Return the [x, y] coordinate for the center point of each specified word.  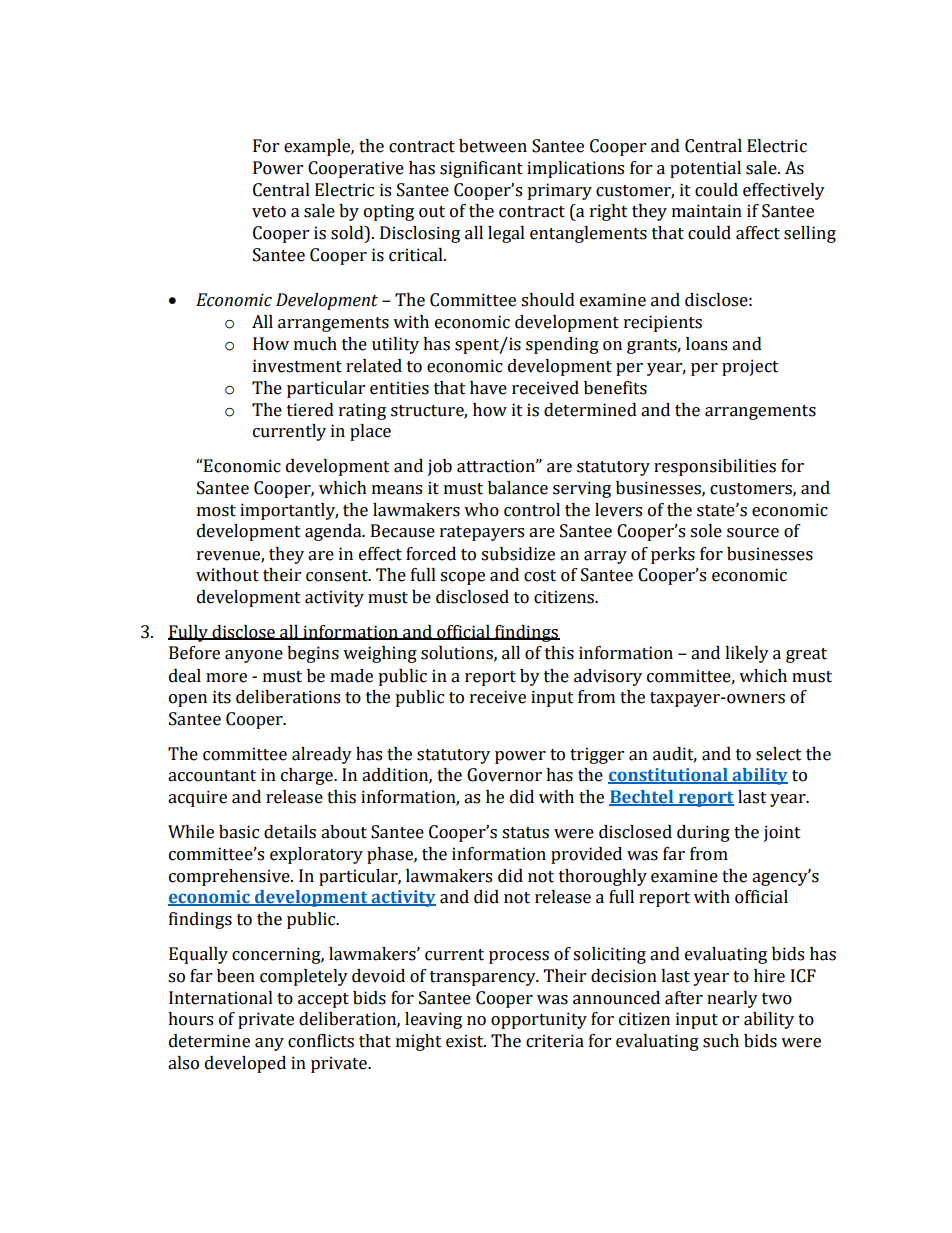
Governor [504, 775]
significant [481, 169]
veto [269, 212]
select [779, 754]
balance [518, 488]
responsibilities [715, 467]
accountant [212, 776]
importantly [289, 511]
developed [245, 1064]
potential [705, 169]
